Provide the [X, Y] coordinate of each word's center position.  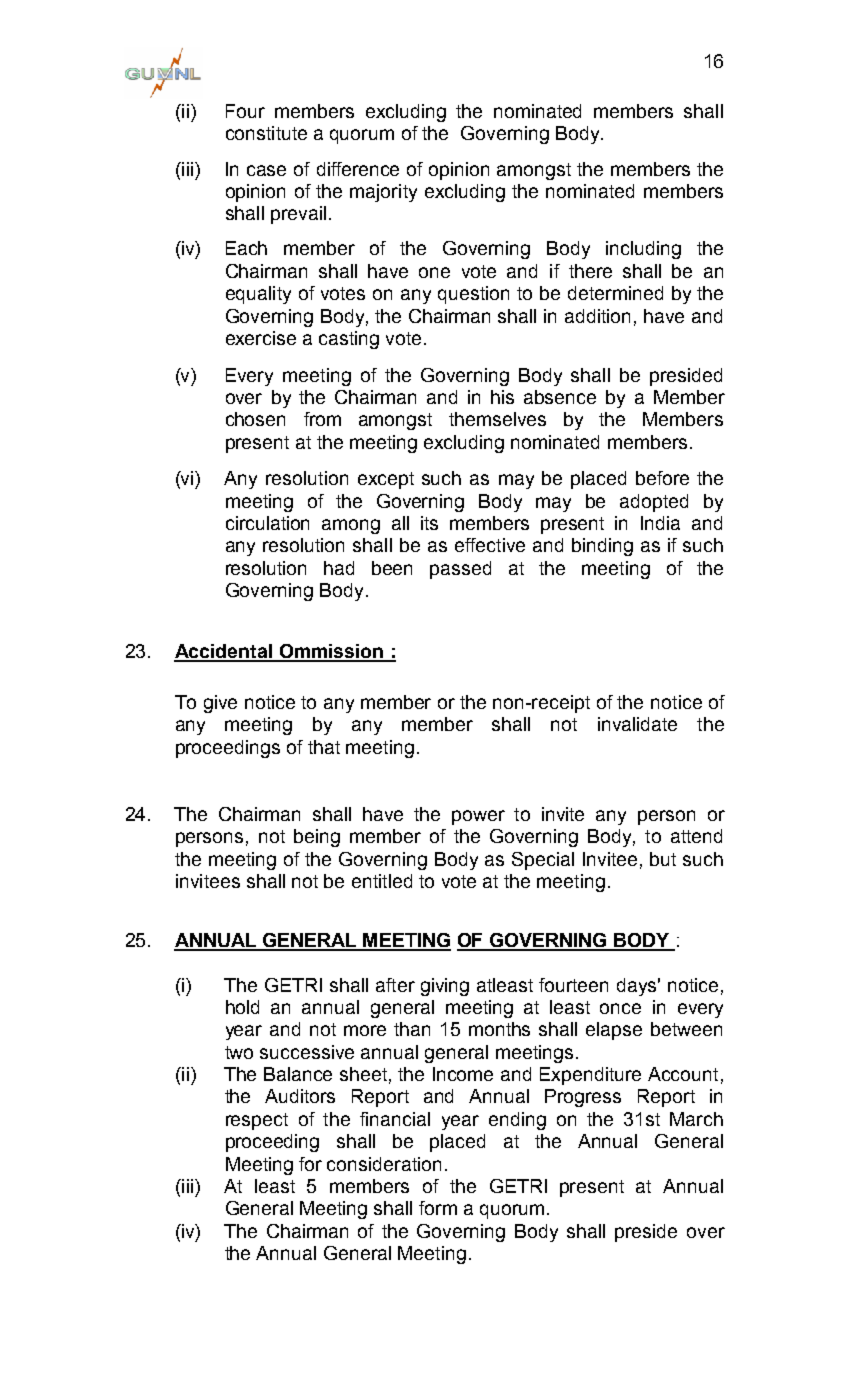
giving [445, 987]
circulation [267, 523]
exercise [261, 338]
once [620, 1008]
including [643, 250]
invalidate [637, 724]
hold [242, 1007]
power [478, 817]
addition [597, 316]
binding [602, 547]
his [502, 397]
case [266, 170]
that [324, 747]
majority [383, 193]
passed [460, 570]
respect [257, 1121]
